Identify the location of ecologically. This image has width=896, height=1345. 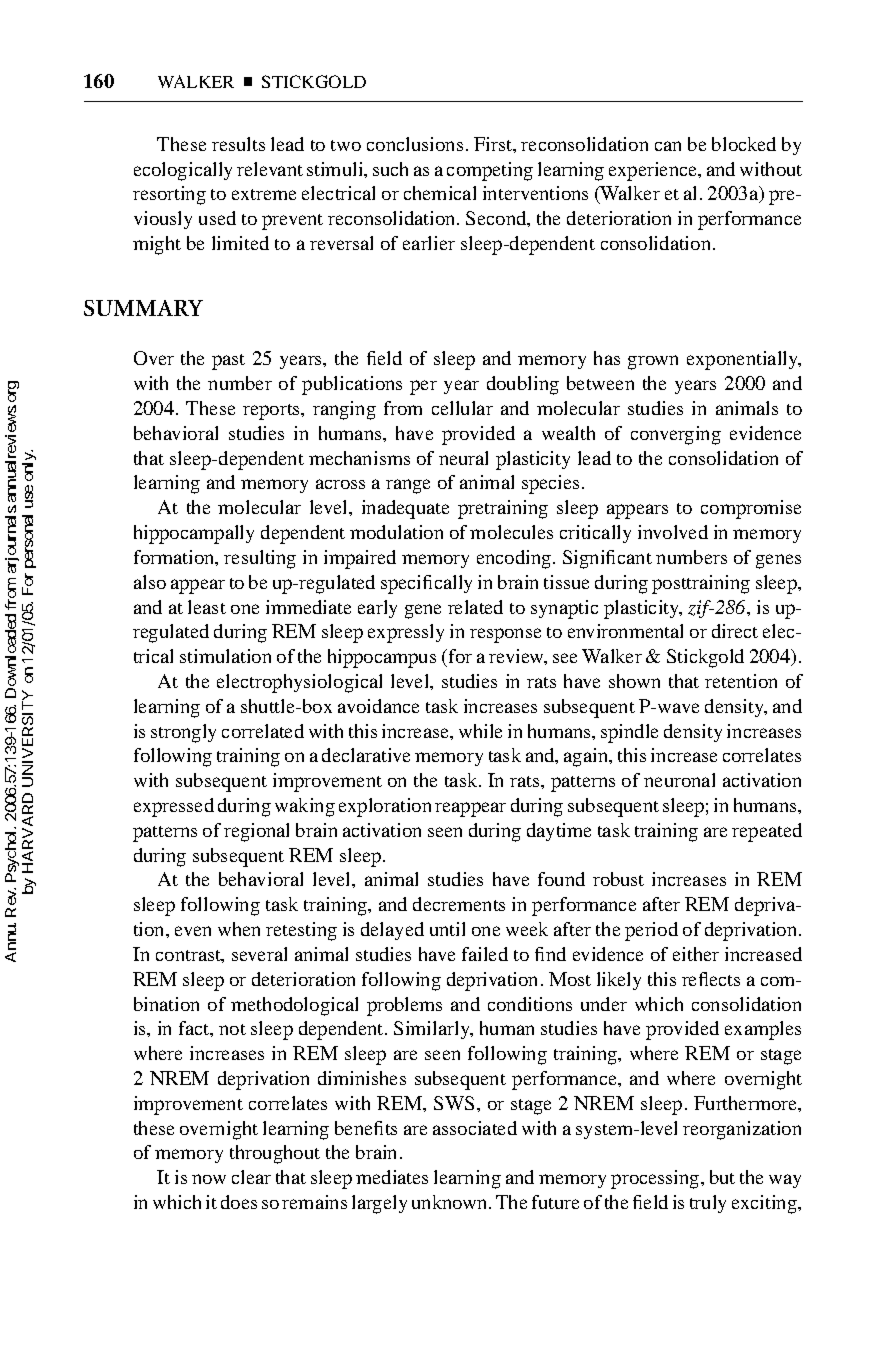
(183, 171).
